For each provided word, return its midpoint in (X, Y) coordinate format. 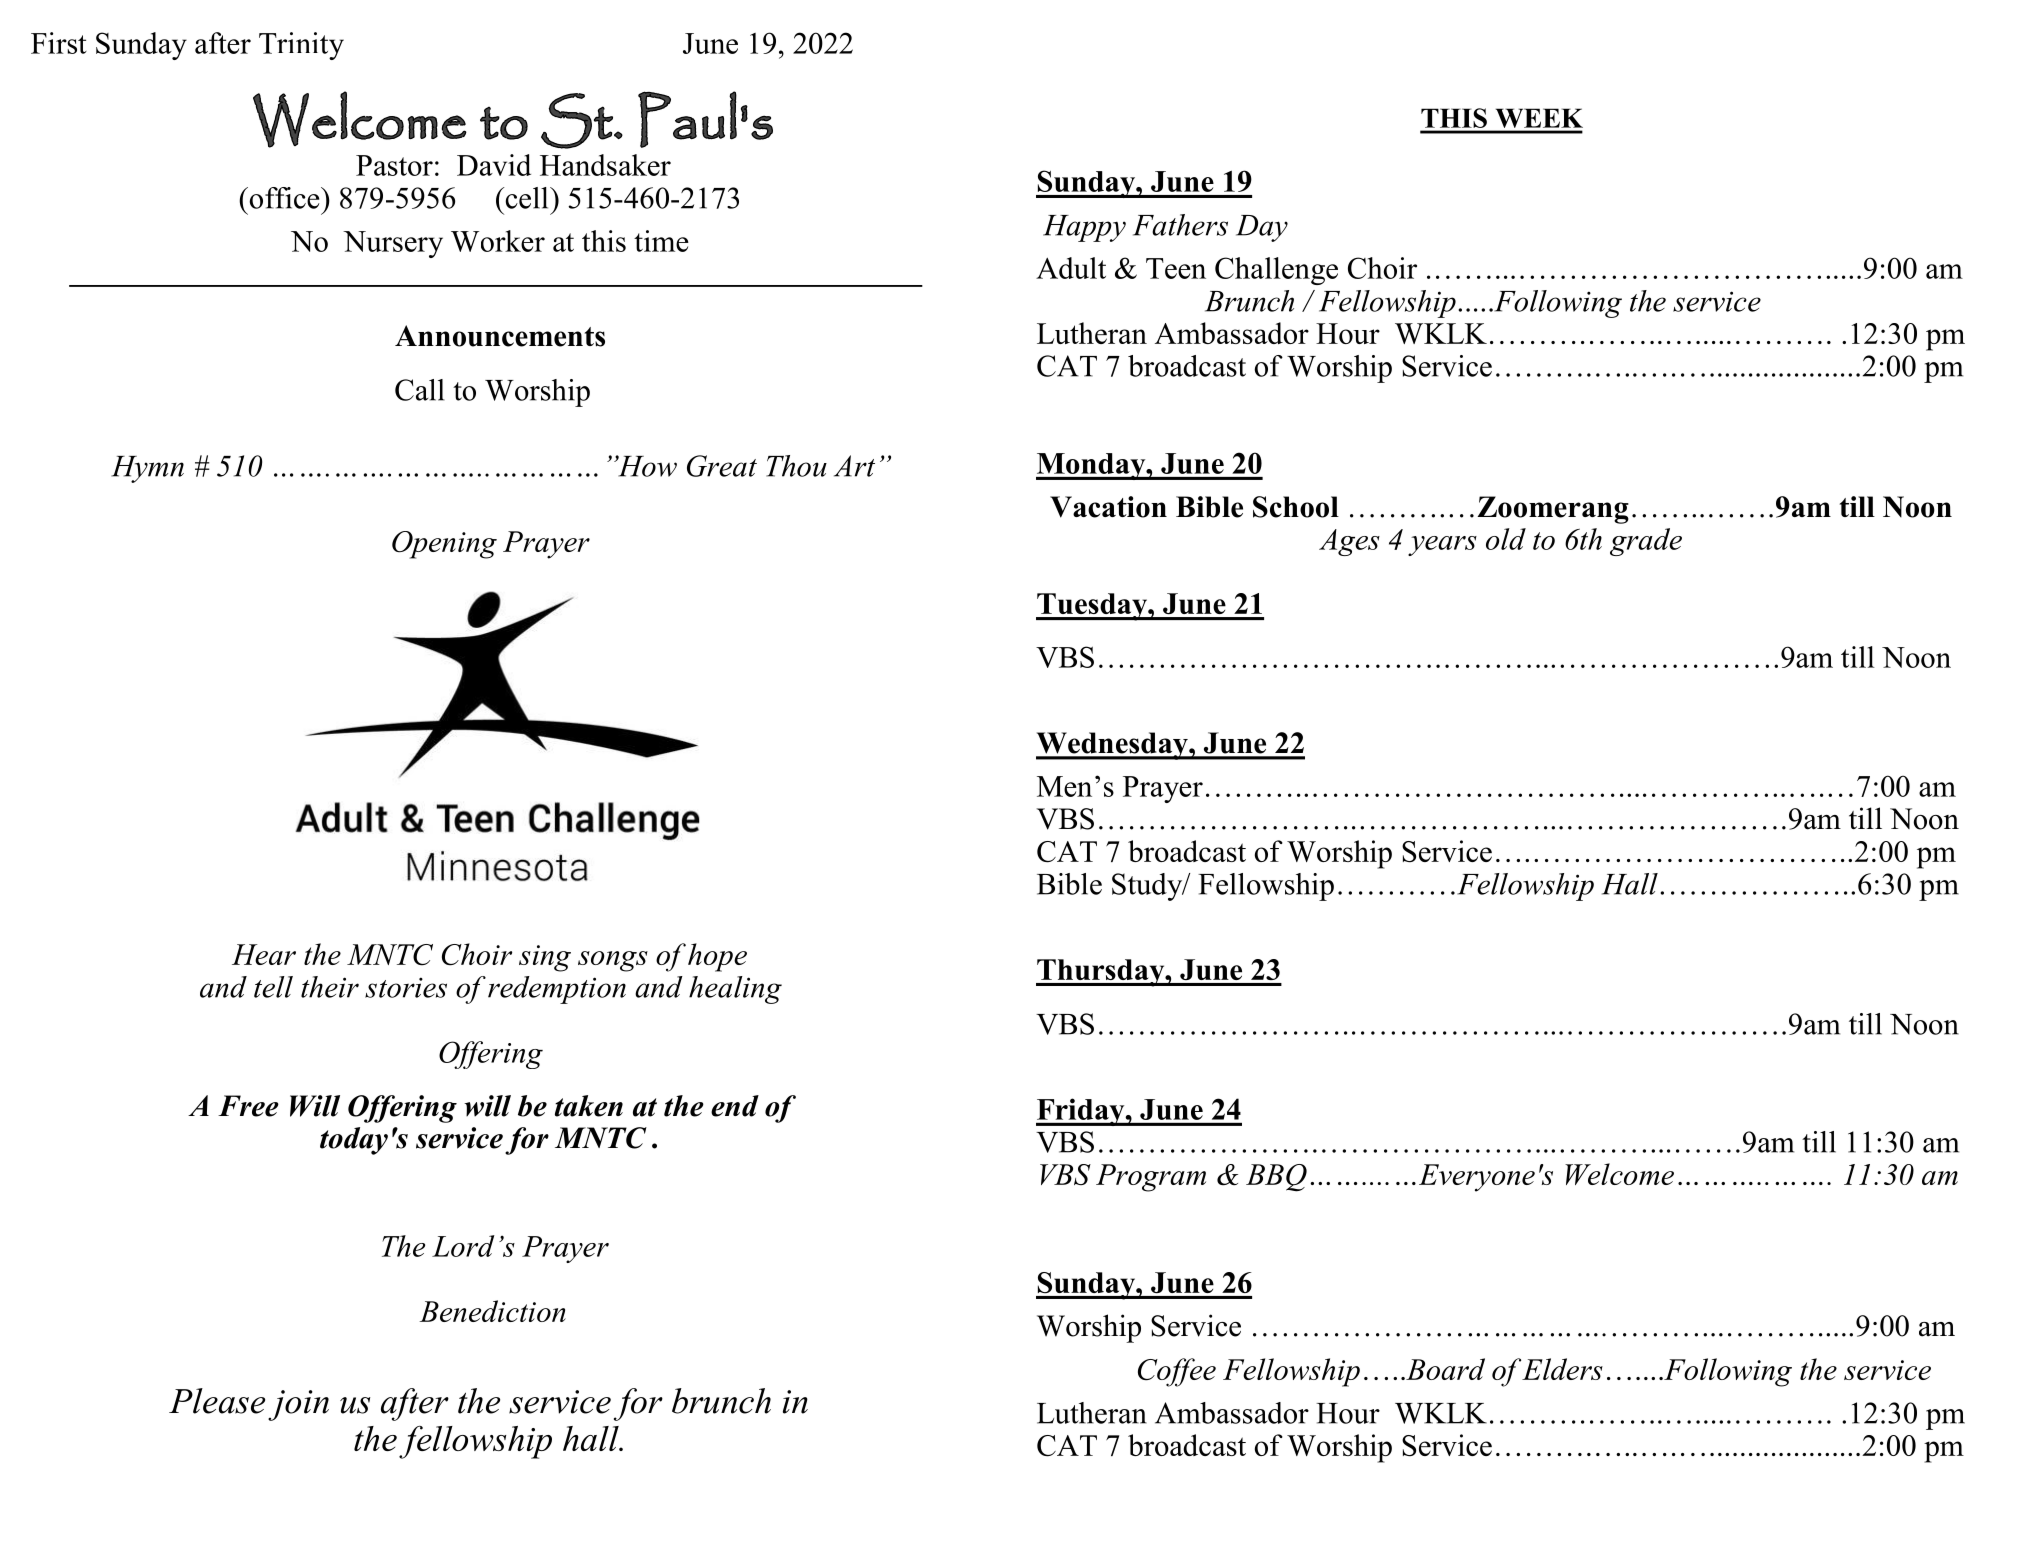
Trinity (301, 46)
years (1442, 546)
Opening (444, 545)
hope (717, 957)
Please (217, 1401)
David (494, 165)
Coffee (1177, 1372)
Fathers (1180, 225)
